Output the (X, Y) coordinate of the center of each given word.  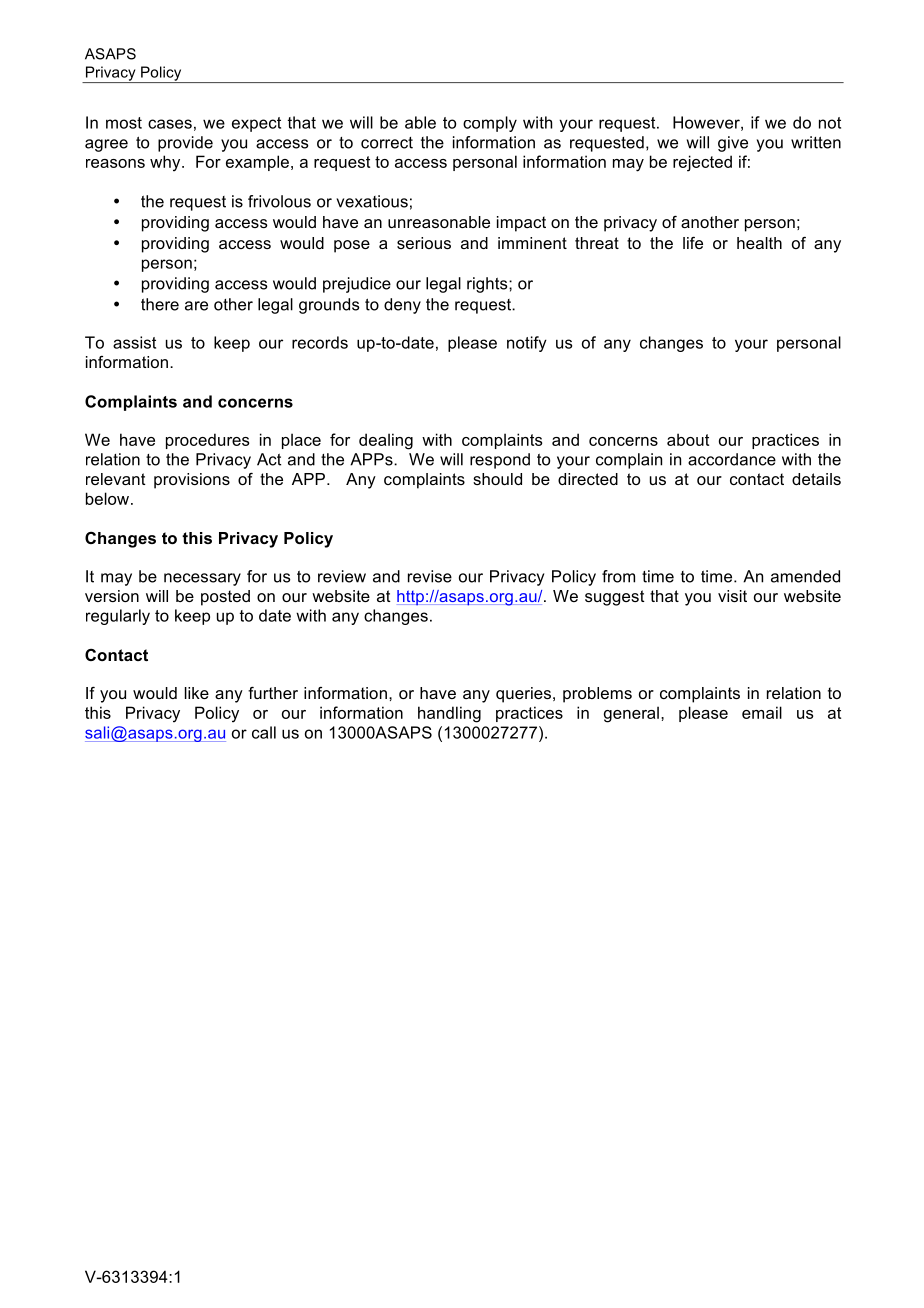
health (759, 243)
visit (732, 596)
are (196, 306)
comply (490, 124)
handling (449, 714)
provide (185, 144)
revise (430, 576)
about (688, 439)
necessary (202, 579)
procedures (207, 441)
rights (488, 285)
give (733, 144)
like (197, 693)
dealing (386, 441)
